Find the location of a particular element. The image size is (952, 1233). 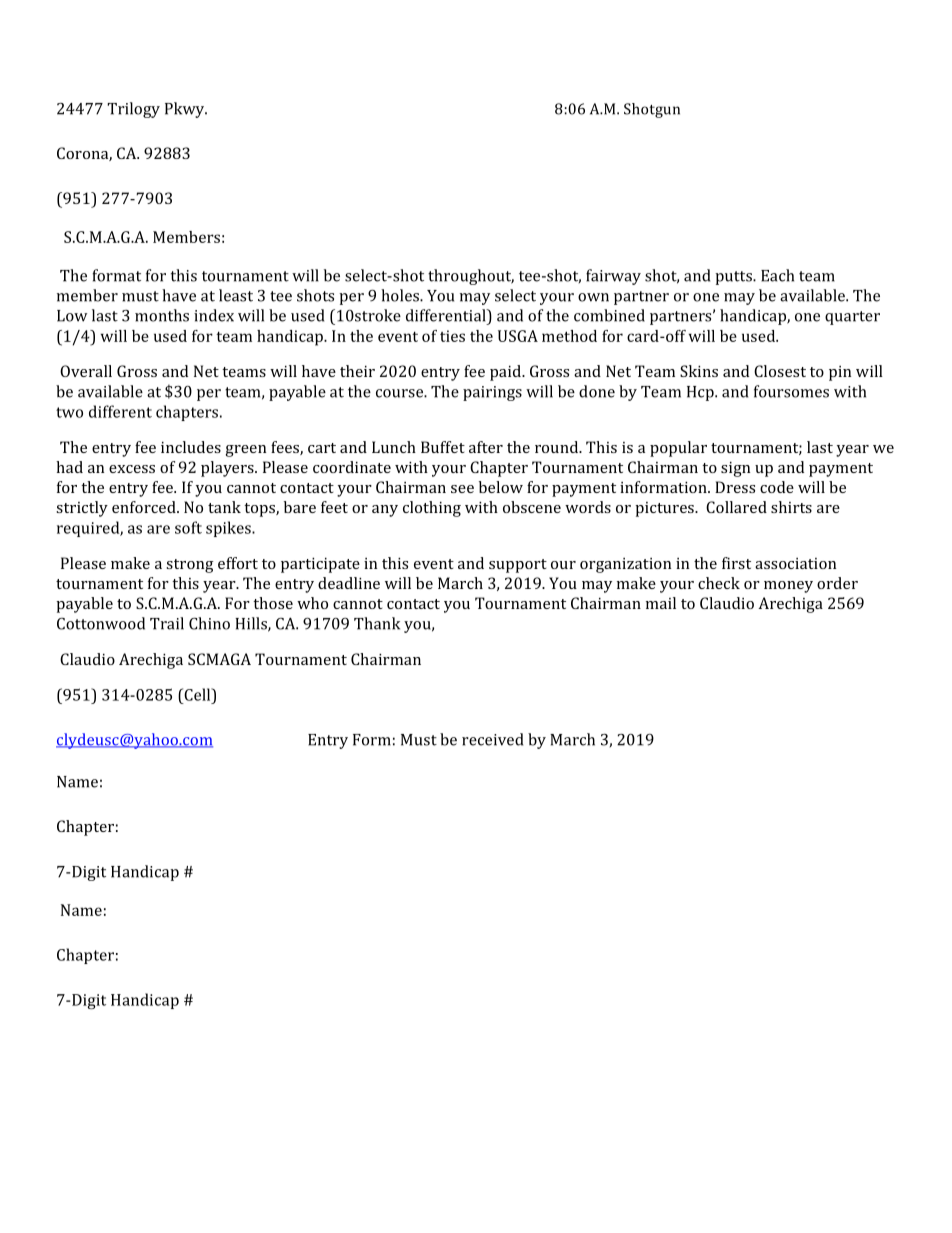

Cell is located at coordinates (197, 694).
